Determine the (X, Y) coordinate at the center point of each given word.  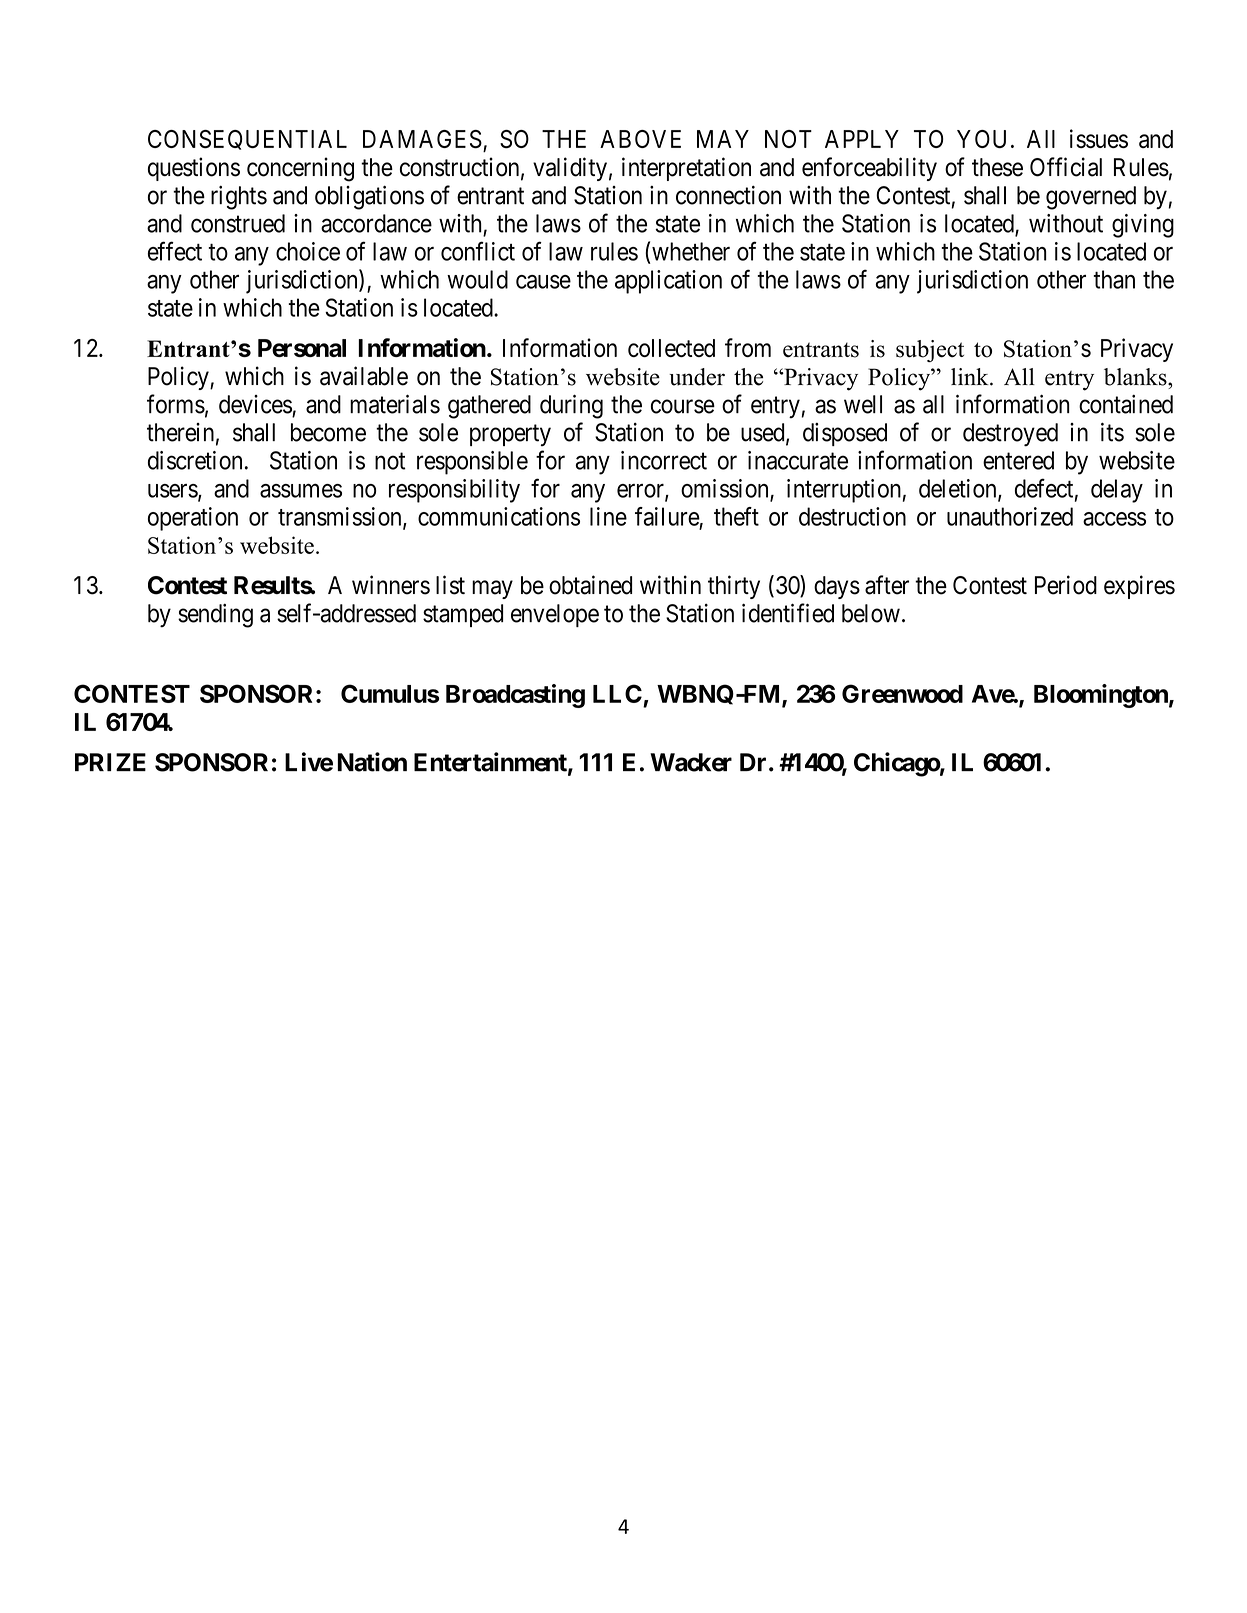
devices (255, 404)
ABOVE (640, 139)
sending (215, 615)
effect (175, 251)
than (1114, 279)
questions (194, 169)
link (971, 376)
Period (1066, 585)
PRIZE (110, 762)
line (608, 516)
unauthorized (1010, 516)
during (571, 406)
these (997, 167)
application (668, 282)
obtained (590, 585)
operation (193, 519)
